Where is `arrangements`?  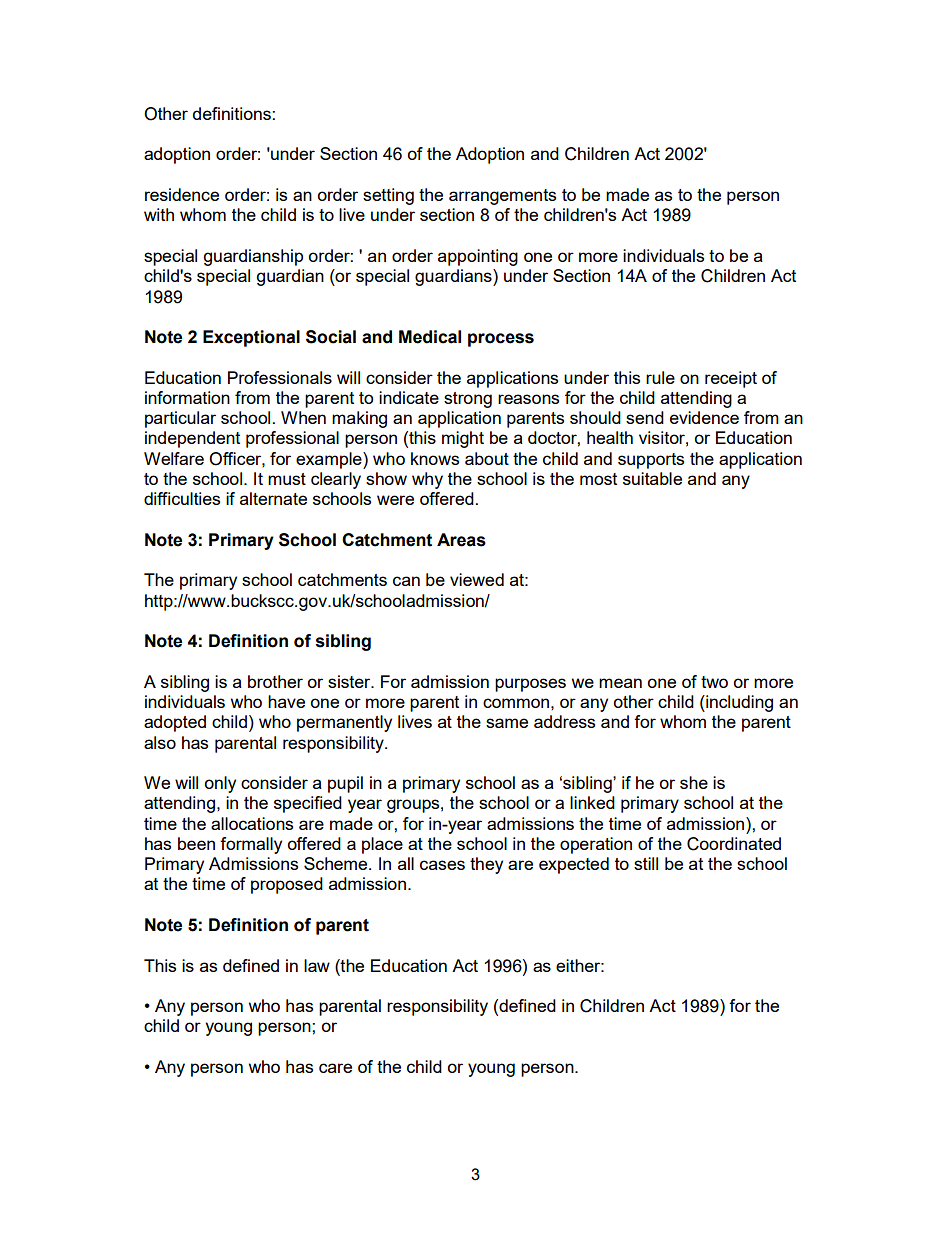 arrangements is located at coordinates (502, 197).
